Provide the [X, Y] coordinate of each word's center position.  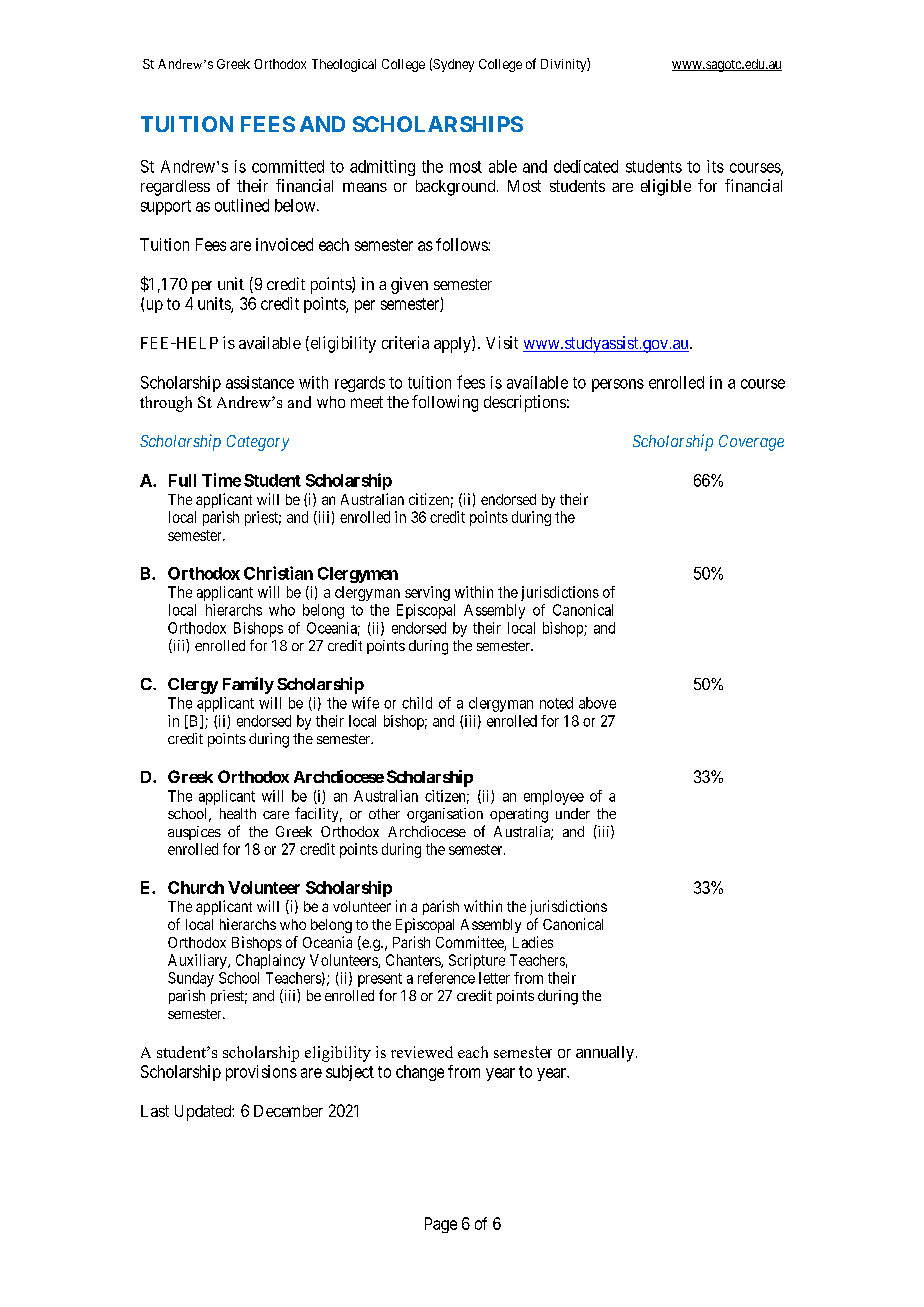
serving [427, 593]
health [238, 813]
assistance [260, 382]
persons [618, 385]
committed [288, 166]
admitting [382, 168]
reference [446, 978]
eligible [666, 187]
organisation [445, 815]
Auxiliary [198, 961]
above [597, 703]
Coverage [751, 443]
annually [605, 1054]
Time [221, 480]
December [288, 1111]
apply [453, 344]
